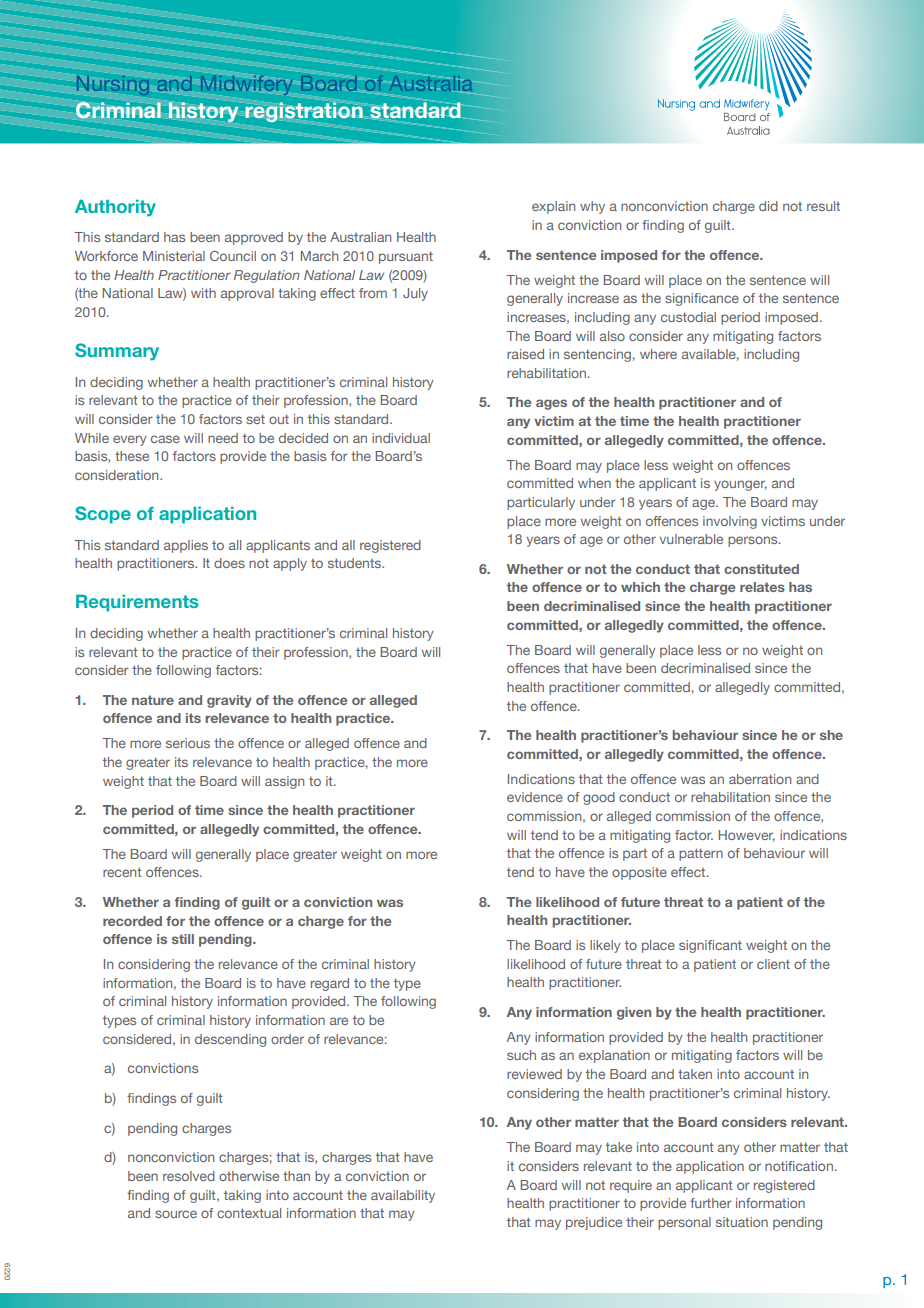 The width and height of the image is (924, 1308). I want to click on explain, so click(553, 207).
